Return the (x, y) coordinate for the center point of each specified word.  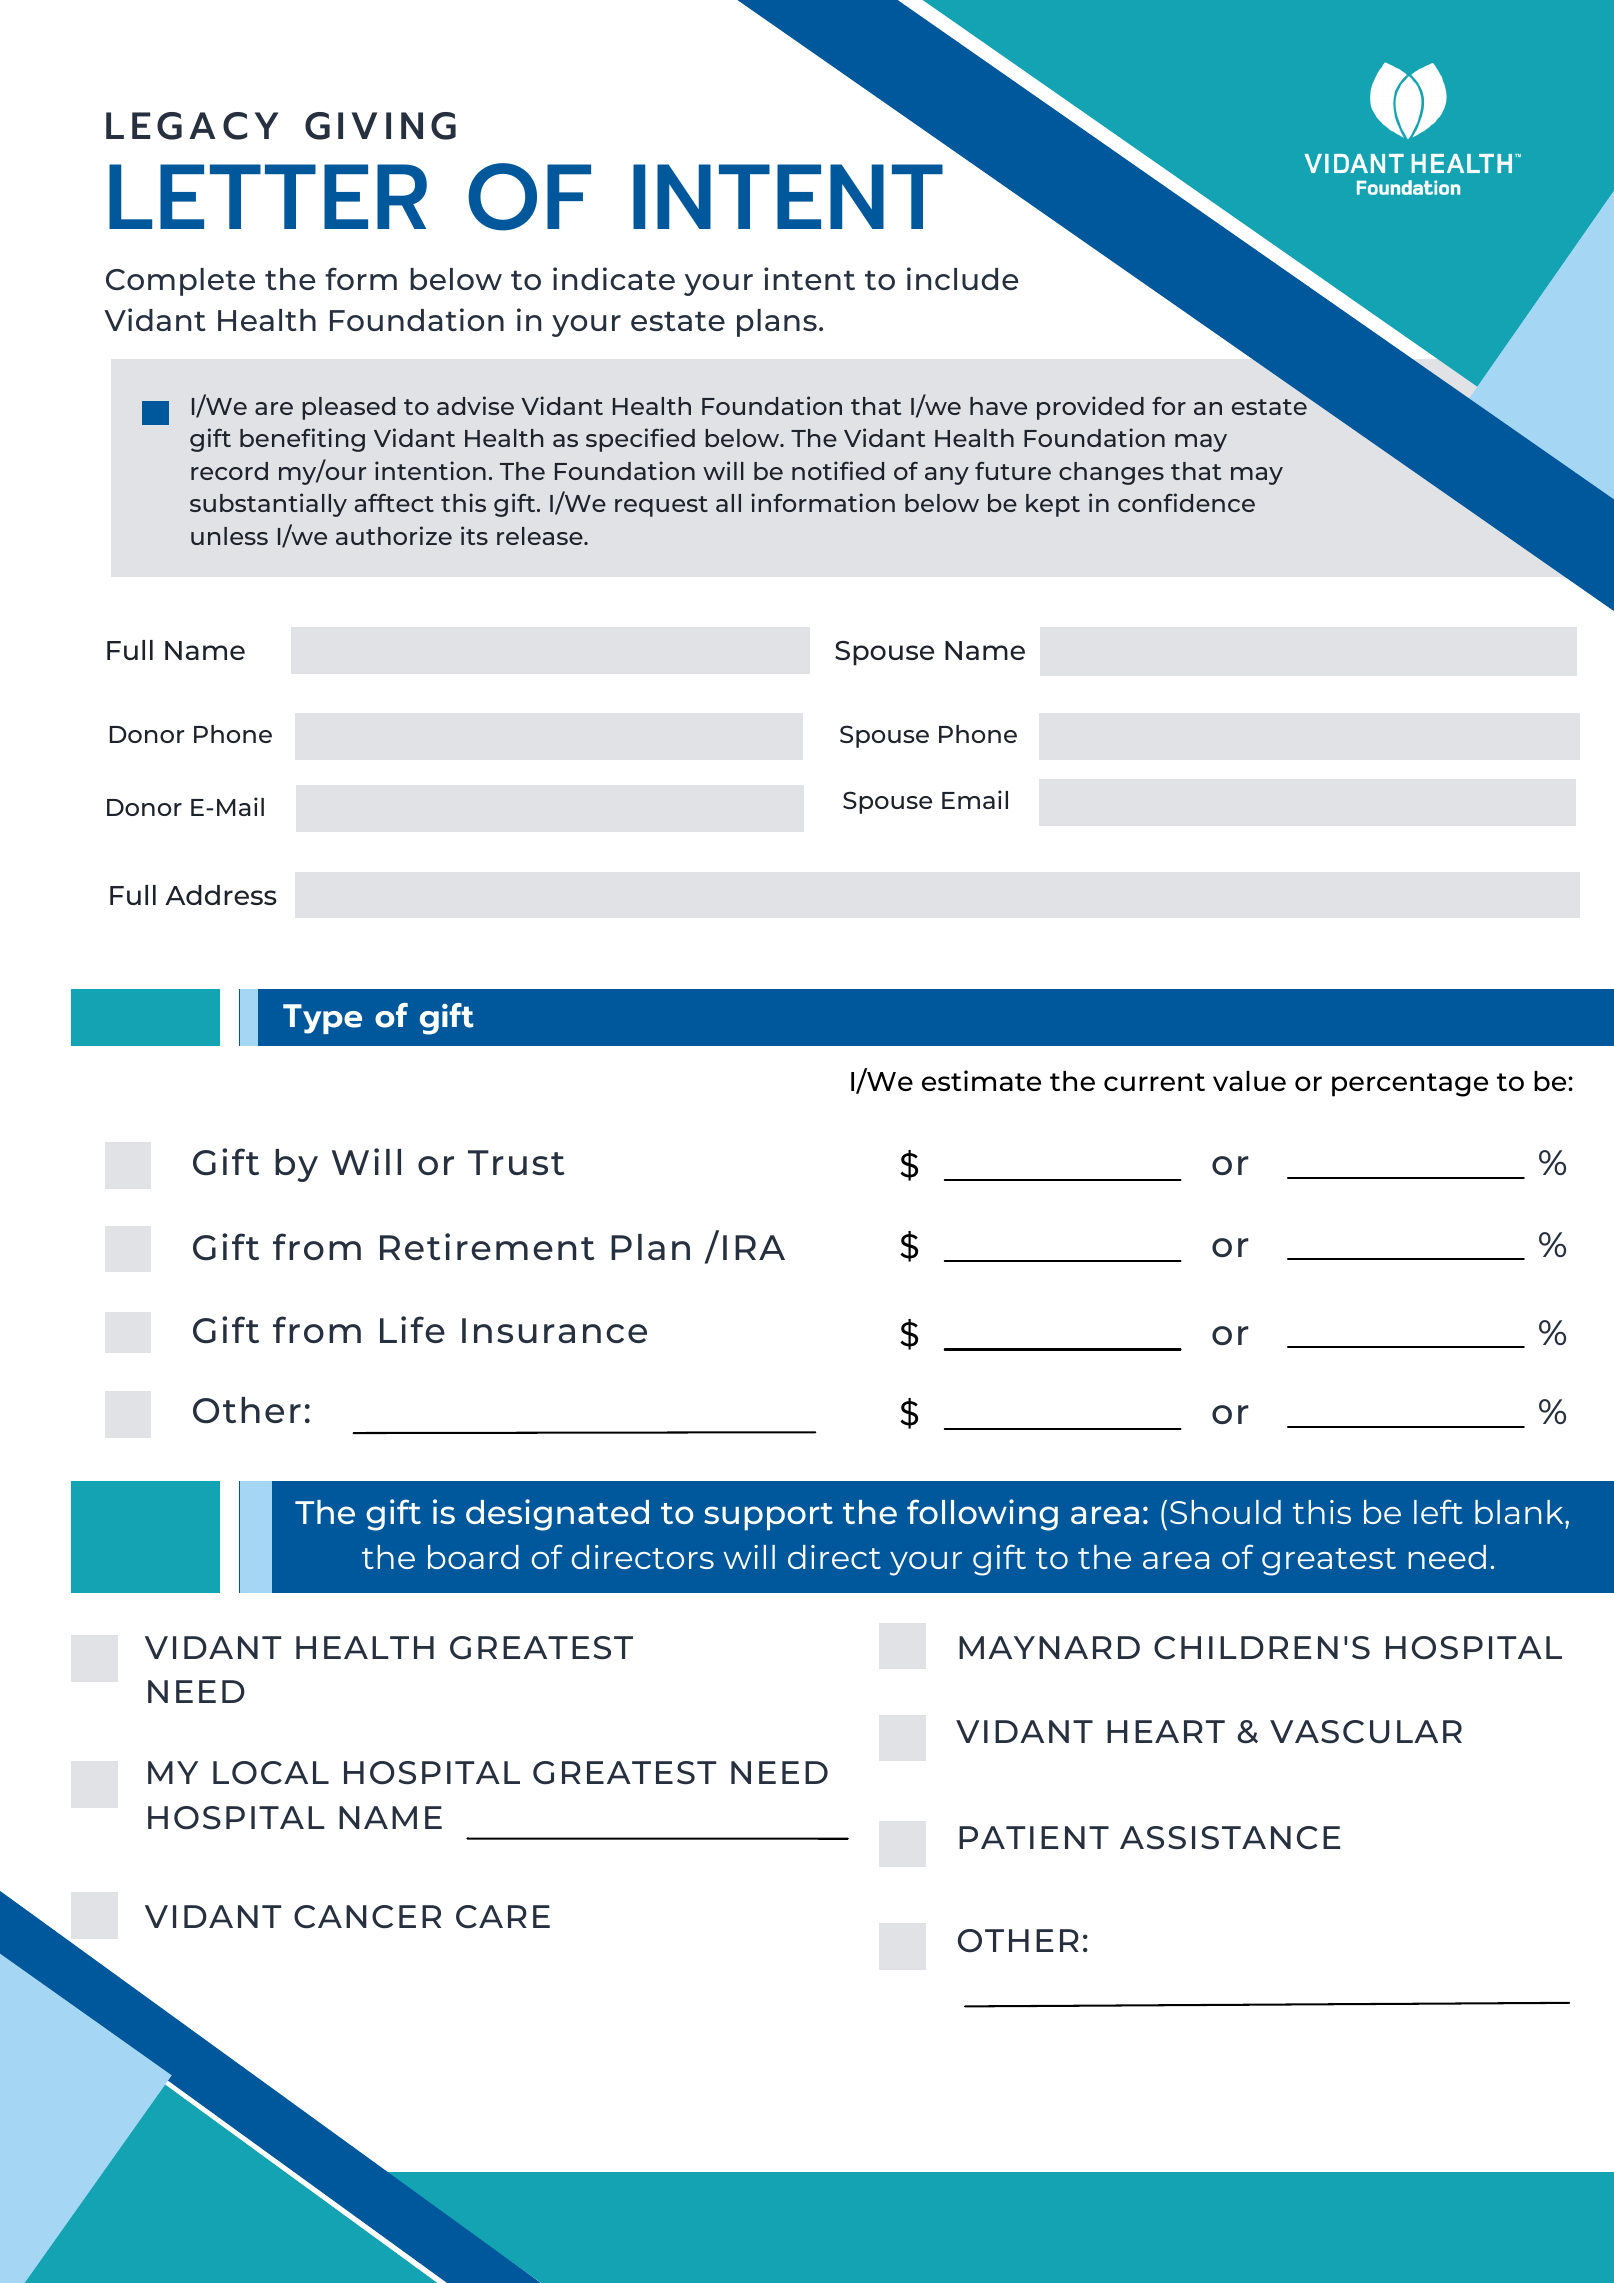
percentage (1410, 1085)
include (962, 278)
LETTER (268, 196)
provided (1090, 408)
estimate (981, 1080)
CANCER (367, 1917)
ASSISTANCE (1230, 1838)
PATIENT (1034, 1837)
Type (322, 1019)
